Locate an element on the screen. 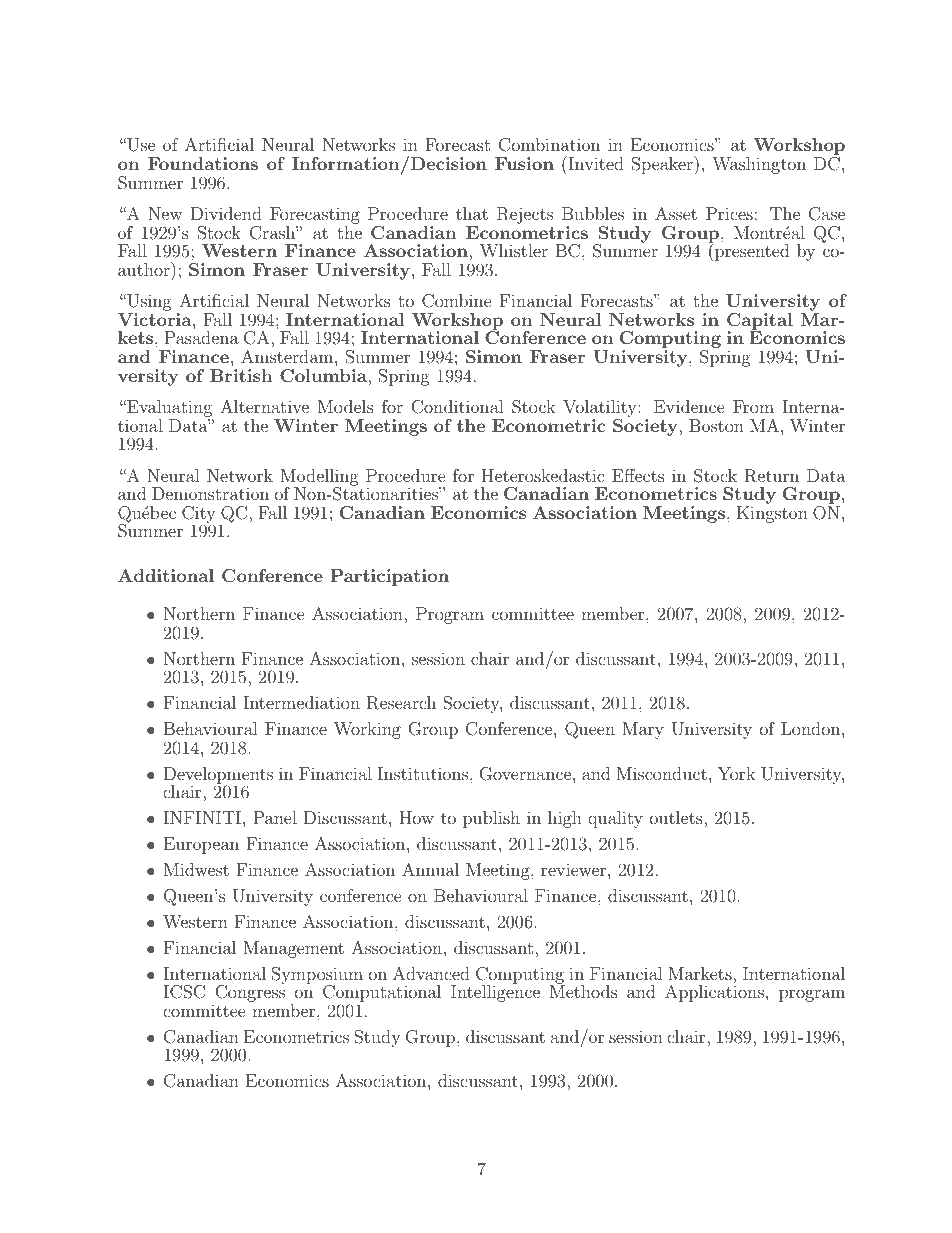  Intelligence is located at coordinates (495, 992).
